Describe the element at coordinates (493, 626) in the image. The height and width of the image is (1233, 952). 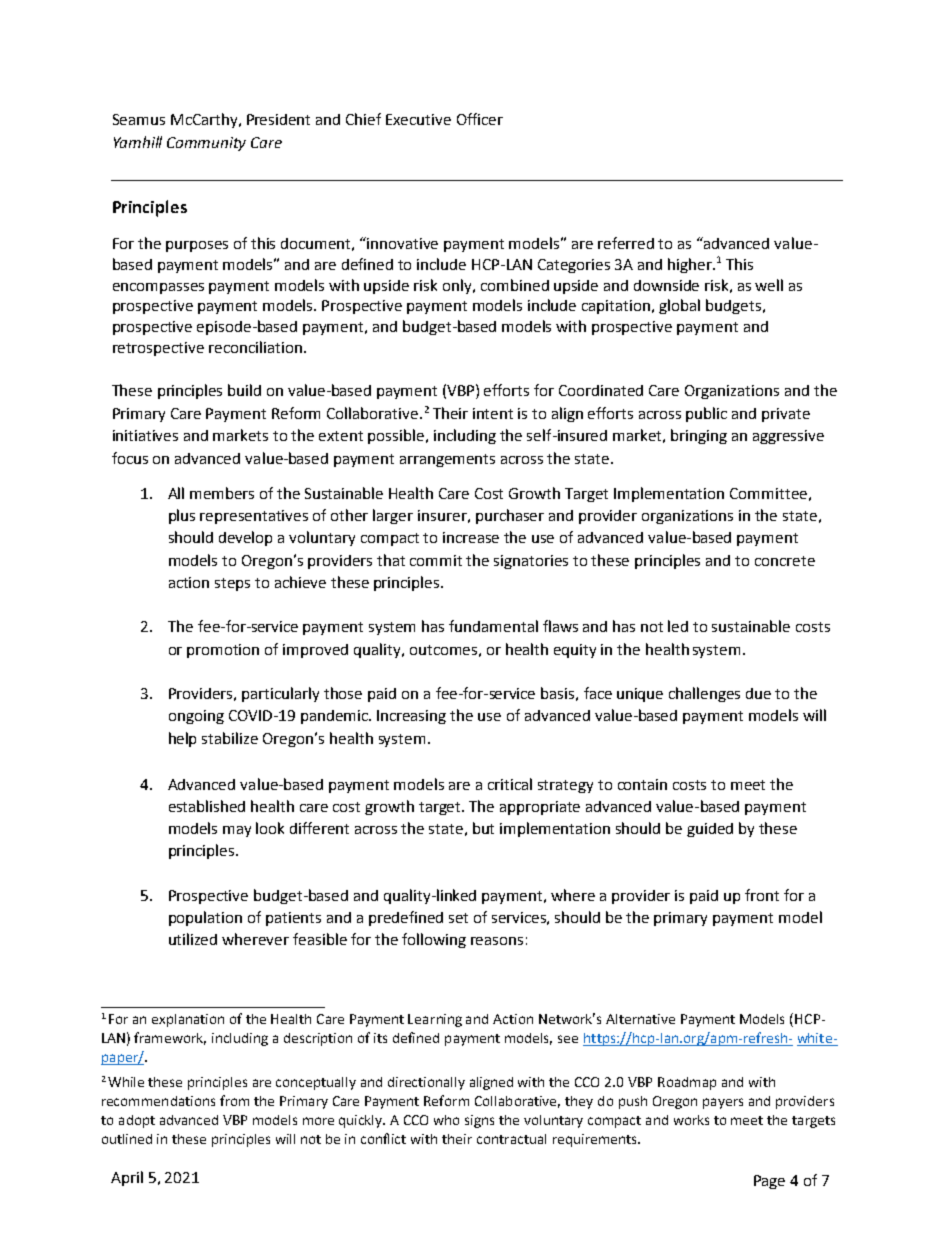
I see `fundamental` at that location.
